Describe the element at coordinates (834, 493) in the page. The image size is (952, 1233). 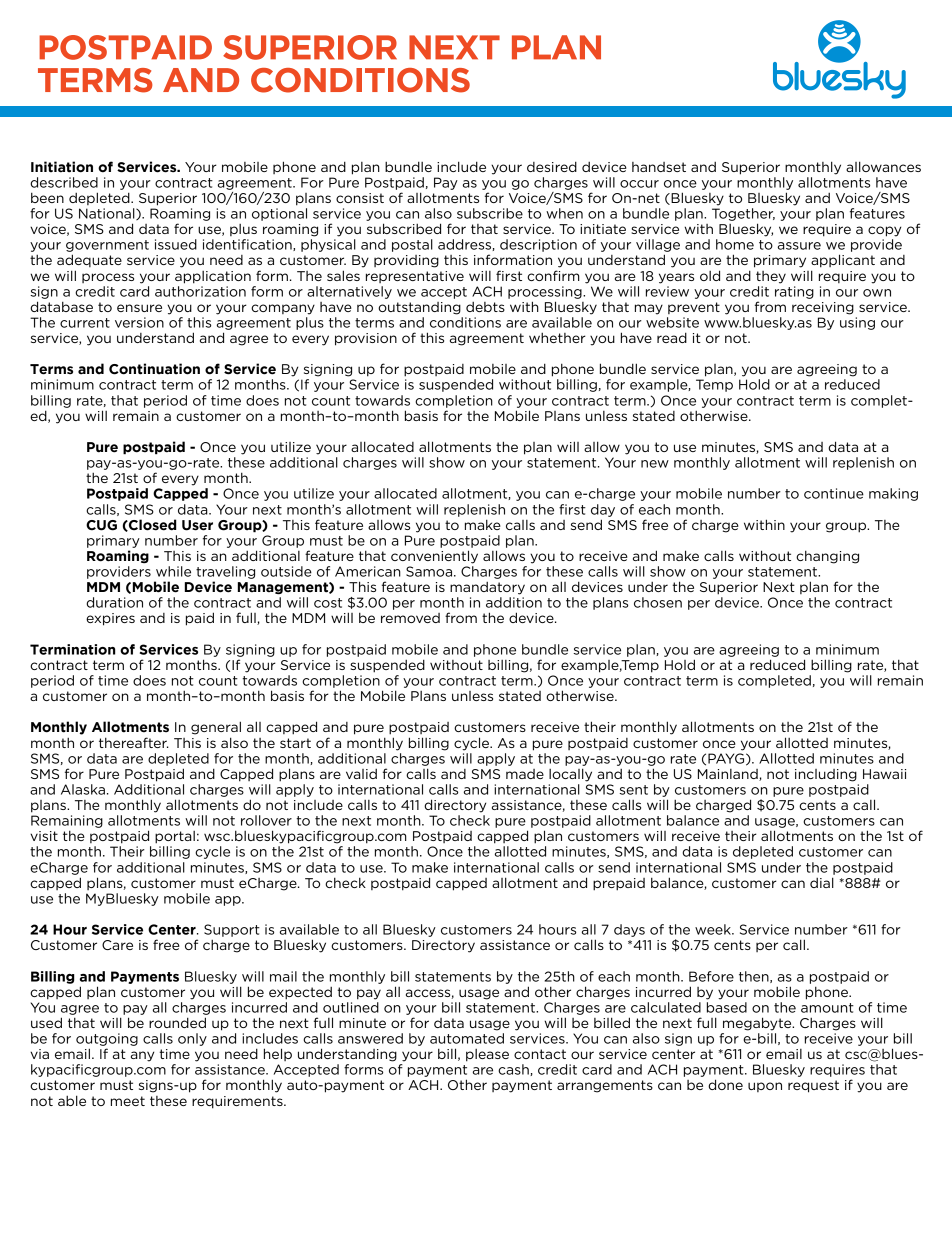
I see `continue` at that location.
